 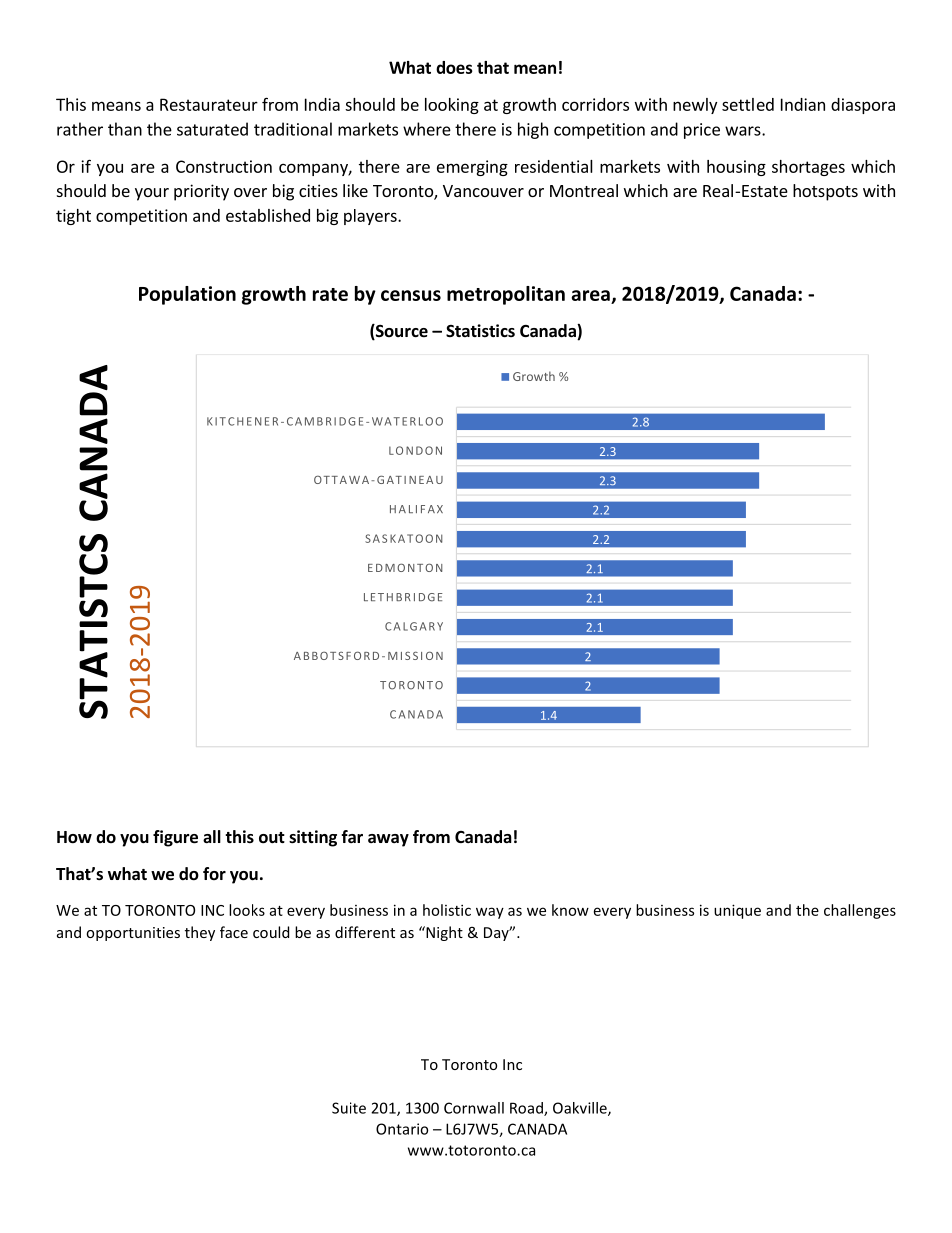 I want to click on figure, so click(x=175, y=838).
